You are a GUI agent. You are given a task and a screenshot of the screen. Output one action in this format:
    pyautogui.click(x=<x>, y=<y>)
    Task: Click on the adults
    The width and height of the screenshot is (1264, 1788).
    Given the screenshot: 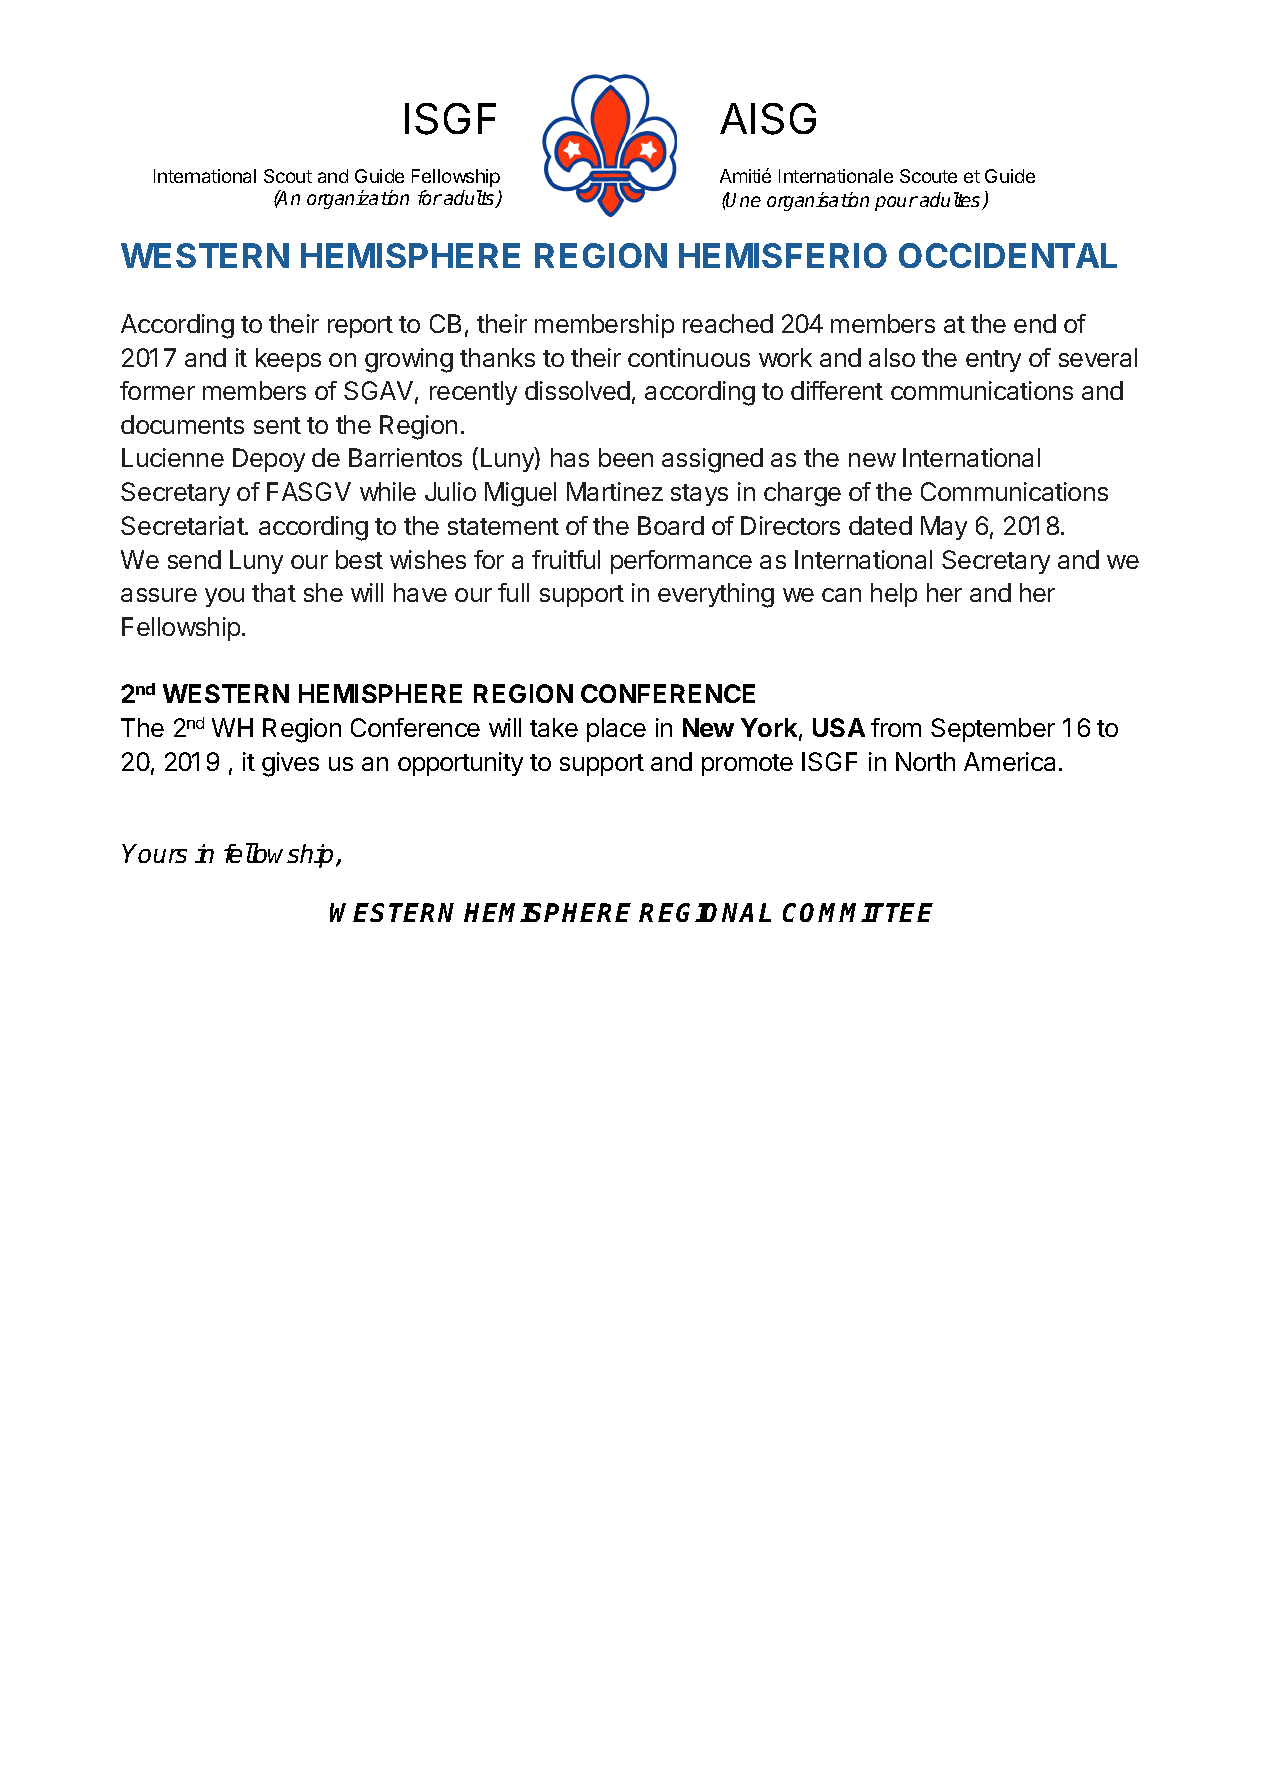 What is the action you would take?
    pyautogui.click(x=470, y=199)
